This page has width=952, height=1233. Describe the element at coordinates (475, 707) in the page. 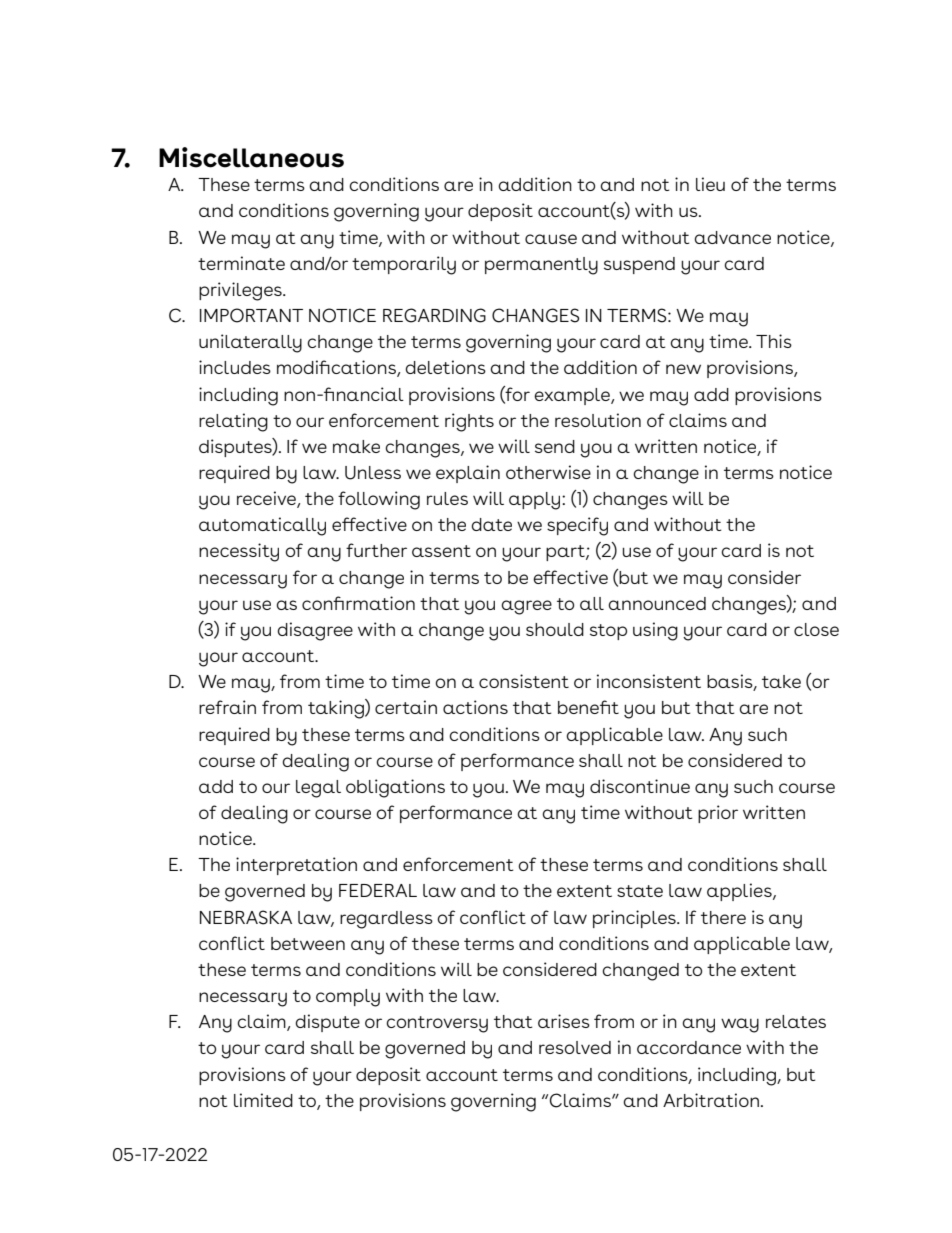

I see `actions` at that location.
